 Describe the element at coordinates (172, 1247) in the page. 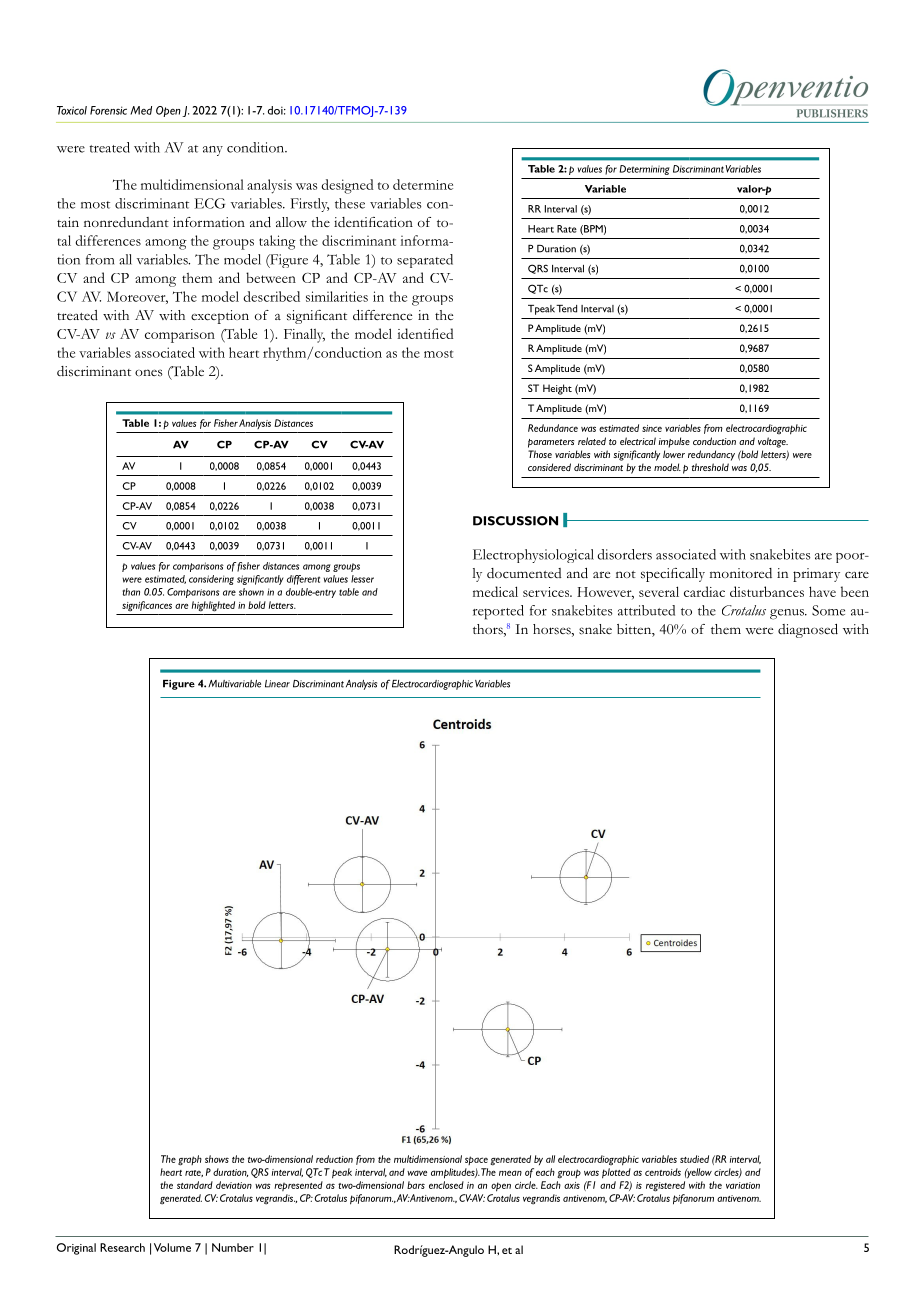

I see `Volume` at that location.
